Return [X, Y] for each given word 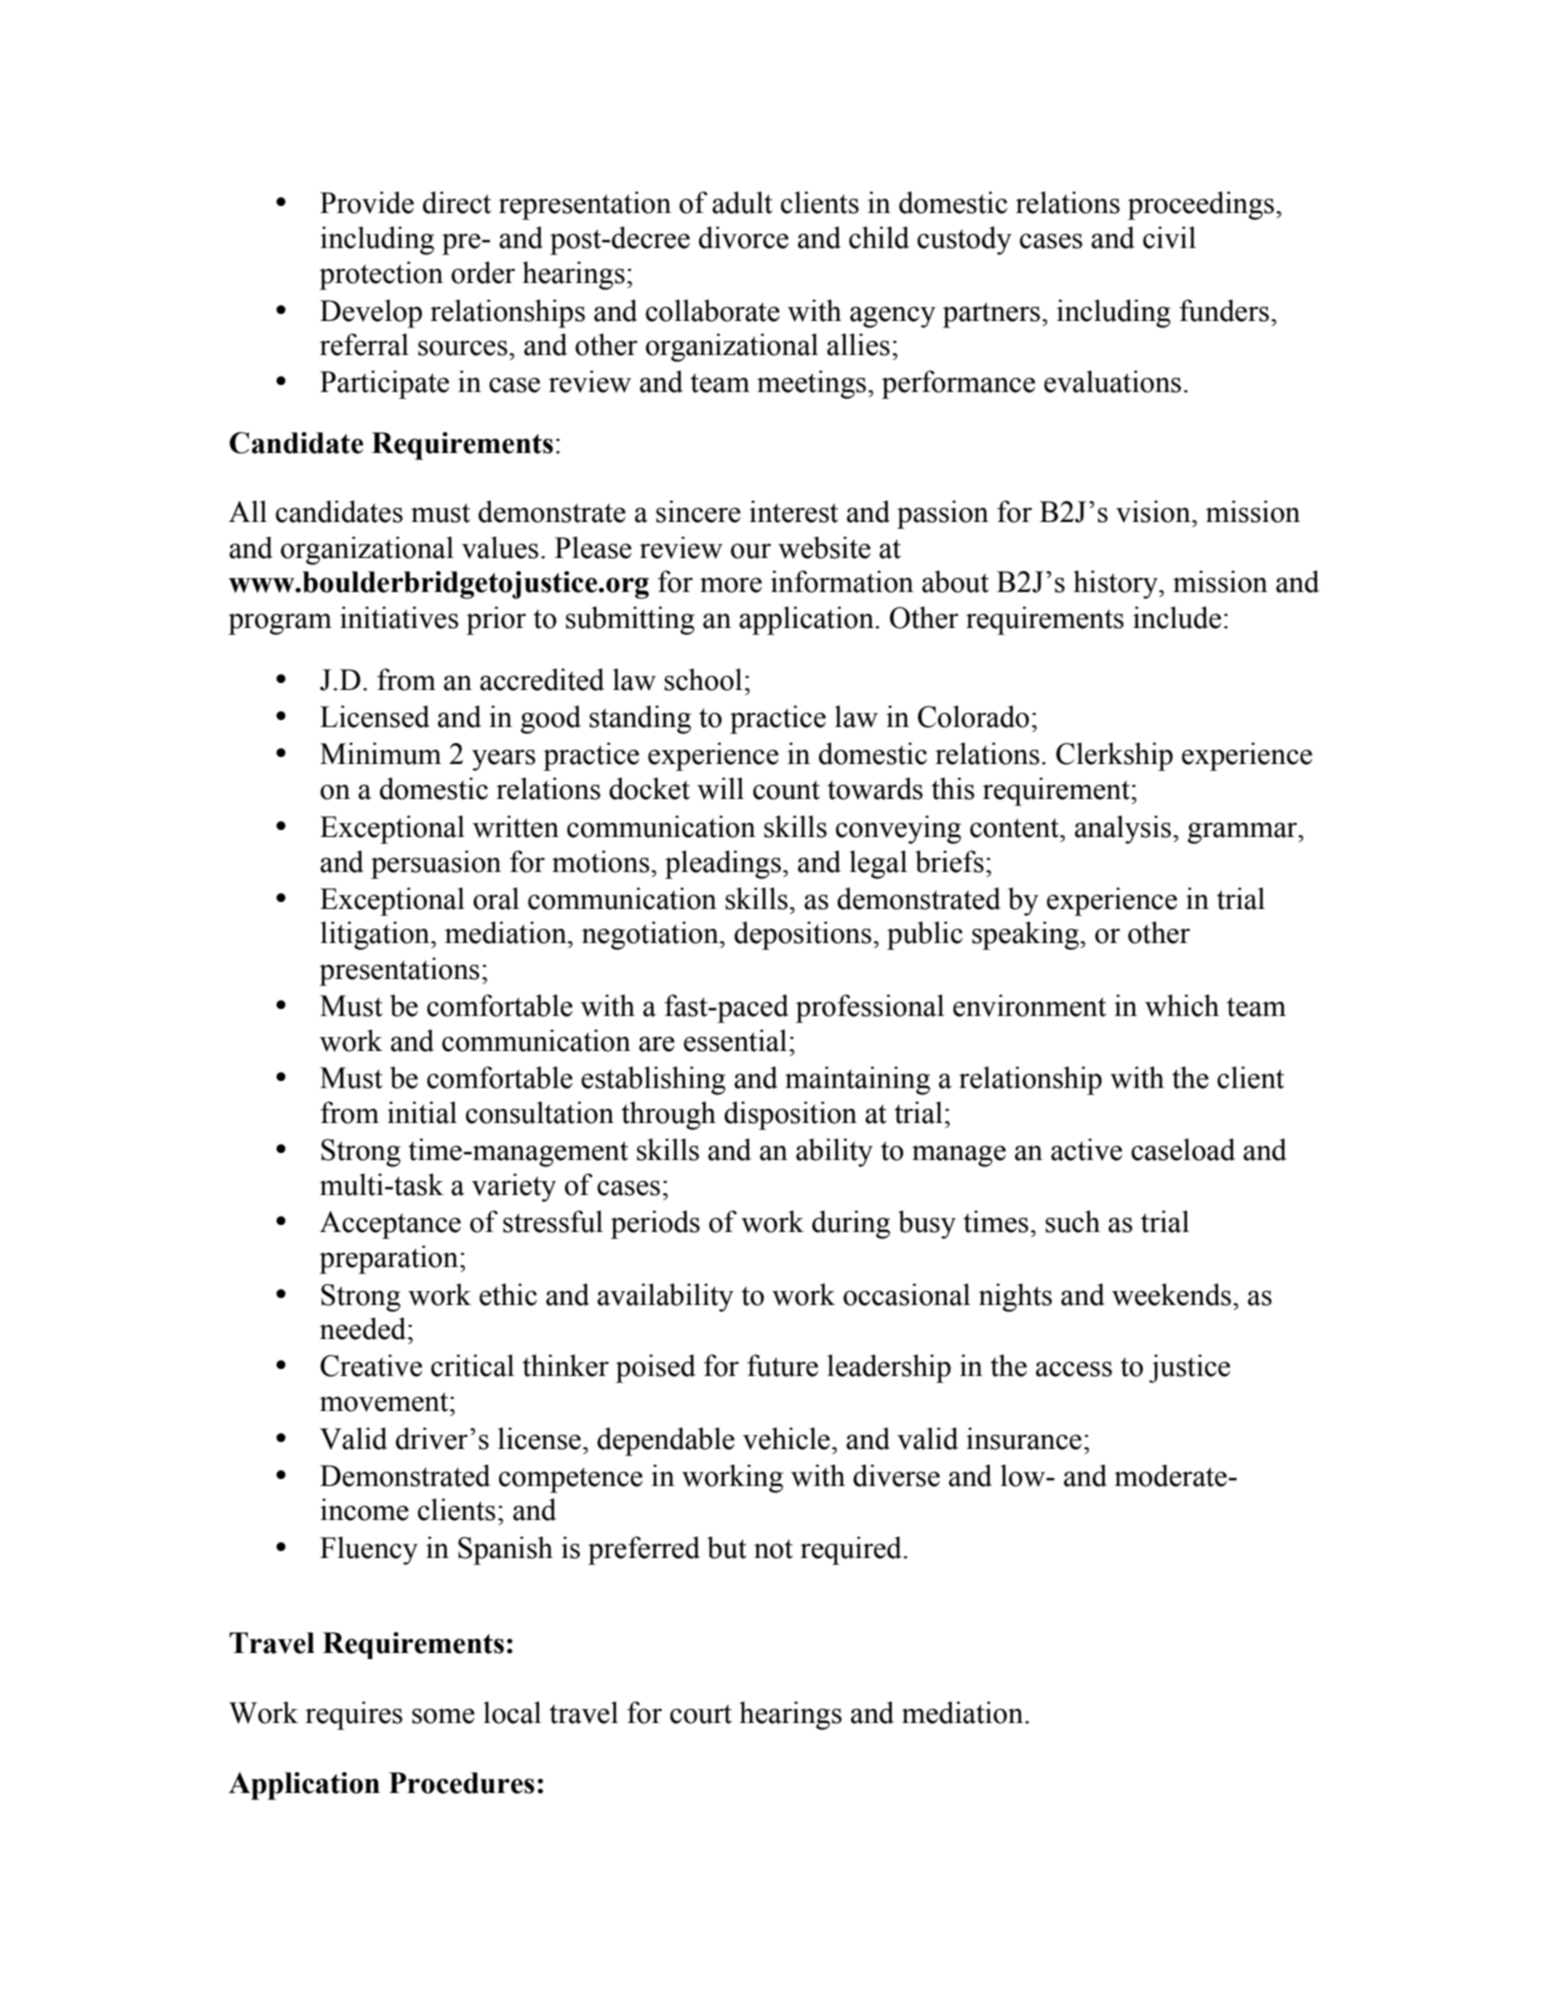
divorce [744, 237]
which [1182, 1005]
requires [354, 1715]
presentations [399, 971]
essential [737, 1040]
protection [381, 275]
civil [1169, 237]
